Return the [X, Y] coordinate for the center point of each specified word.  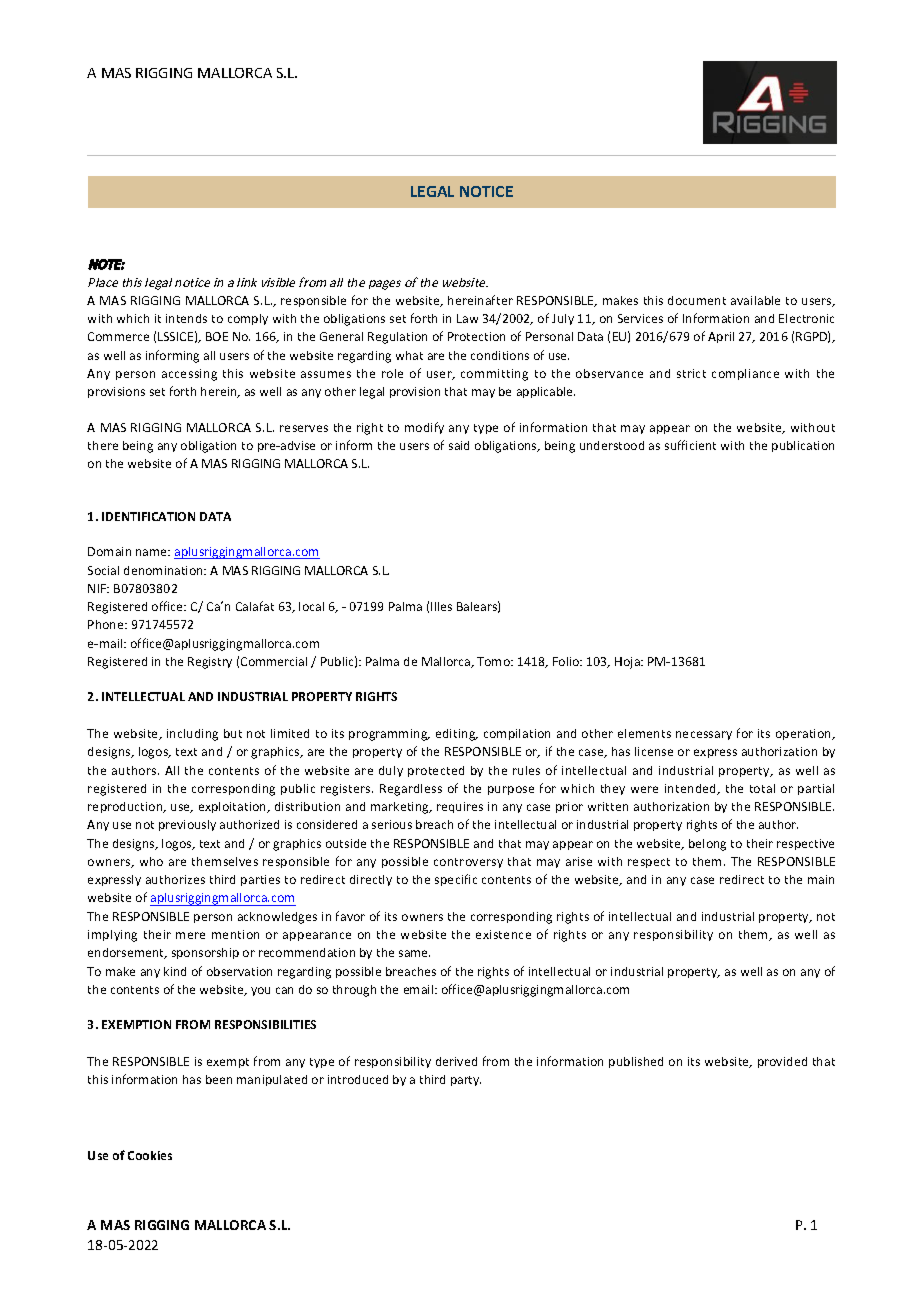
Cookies [150, 1155]
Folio [567, 661]
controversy [468, 863]
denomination [164, 570]
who [151, 861]
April [721, 337]
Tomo [494, 661]
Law [467, 318]
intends [186, 318]
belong [707, 845]
